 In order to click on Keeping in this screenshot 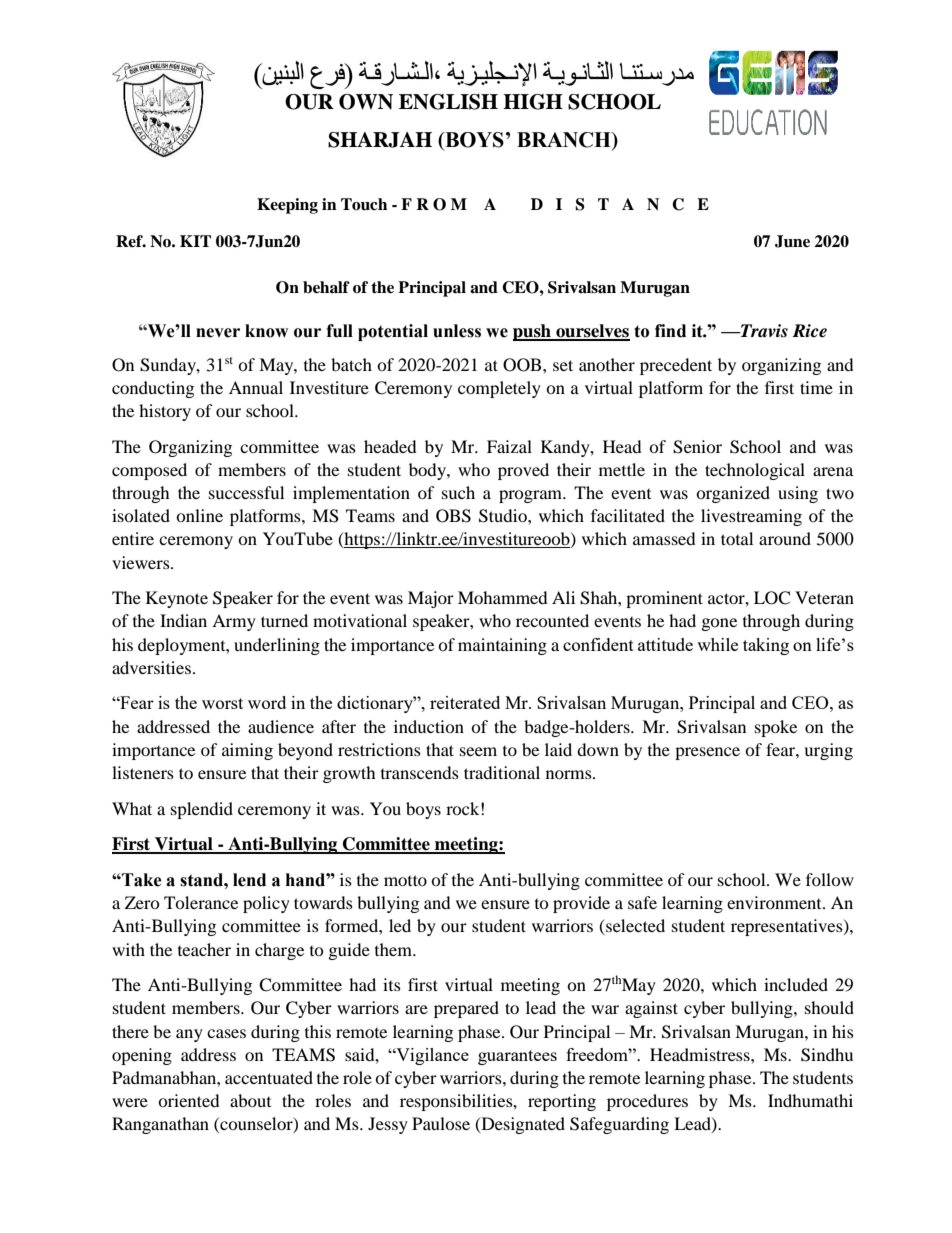, I will do `click(287, 206)`.
